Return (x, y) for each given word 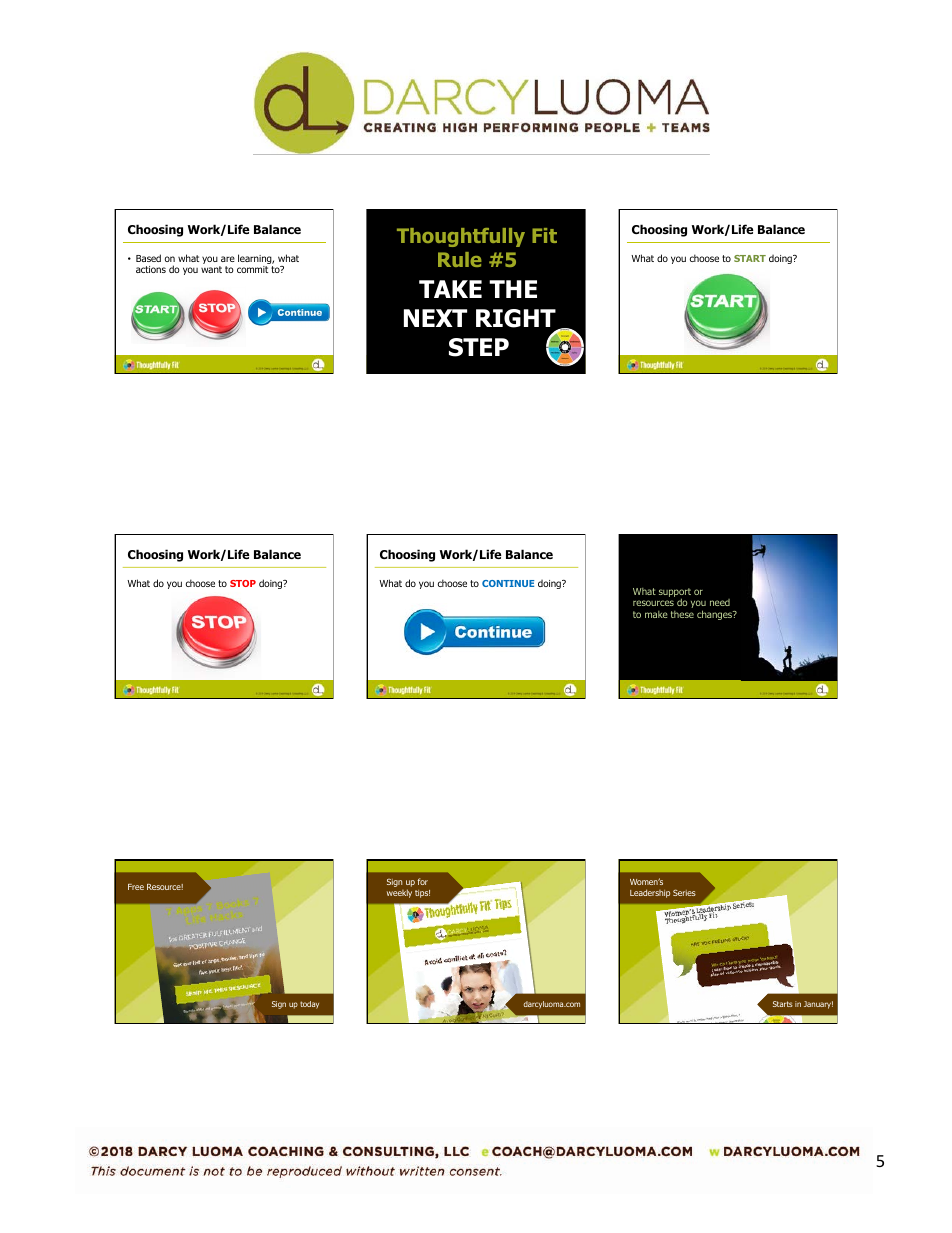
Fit (544, 235)
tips (422, 894)
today (309, 1005)
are (228, 259)
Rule (460, 259)
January (818, 1005)
